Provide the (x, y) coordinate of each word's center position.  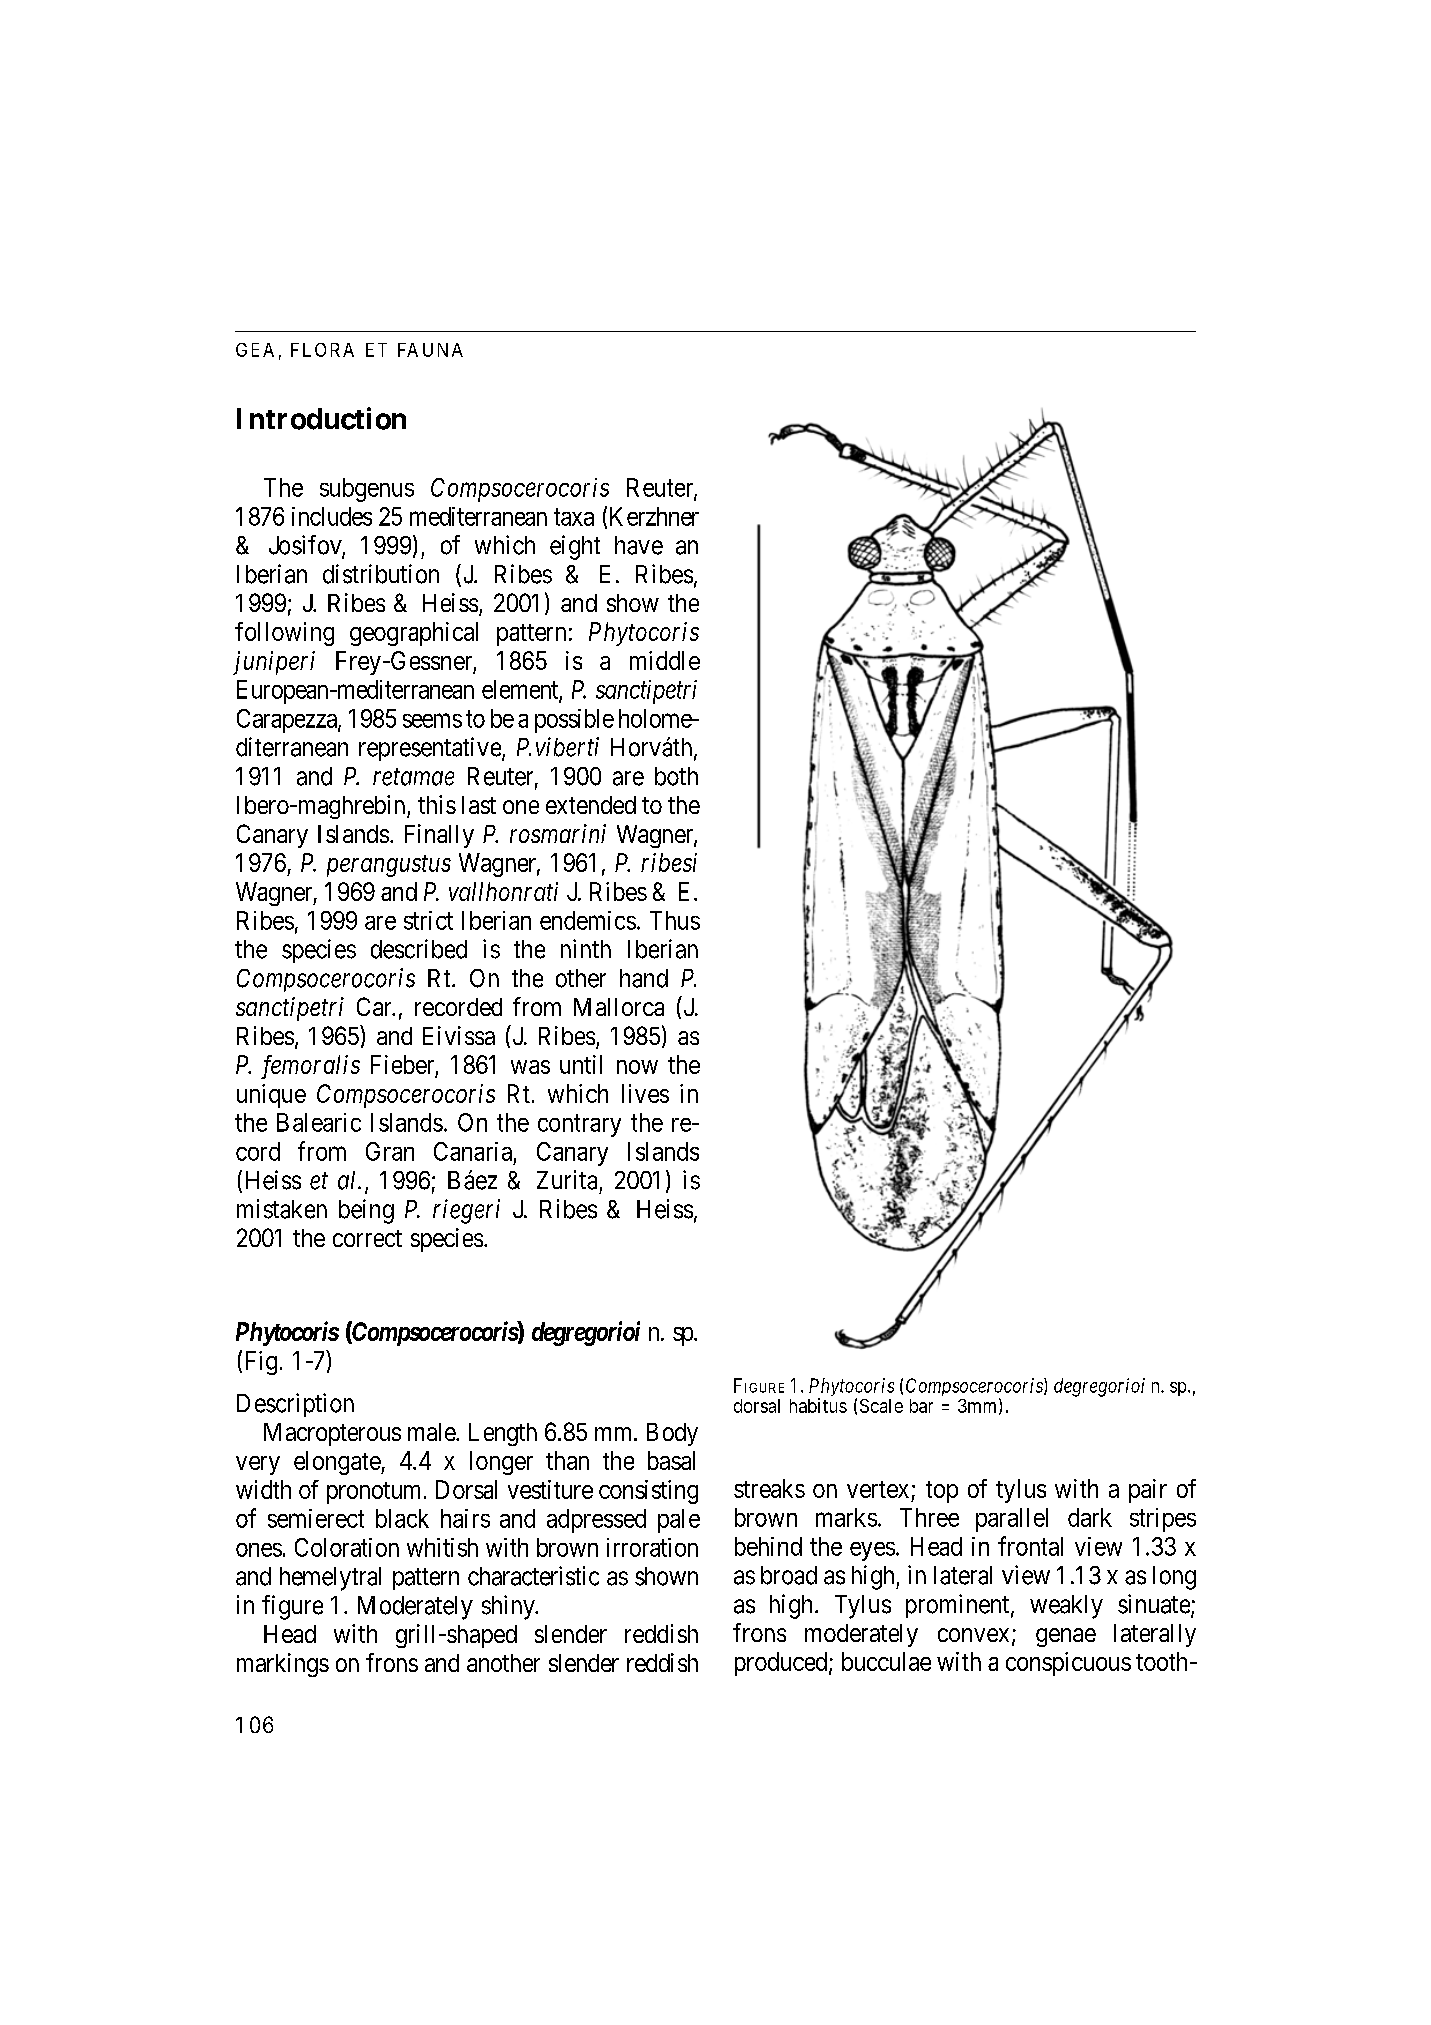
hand (644, 978)
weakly (1066, 1607)
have (639, 545)
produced (782, 1664)
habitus (818, 1405)
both (676, 776)
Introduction (321, 418)
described (419, 949)
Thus (675, 920)
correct (367, 1238)
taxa (574, 517)
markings (283, 1665)
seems (432, 720)
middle (665, 660)
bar (921, 1406)
